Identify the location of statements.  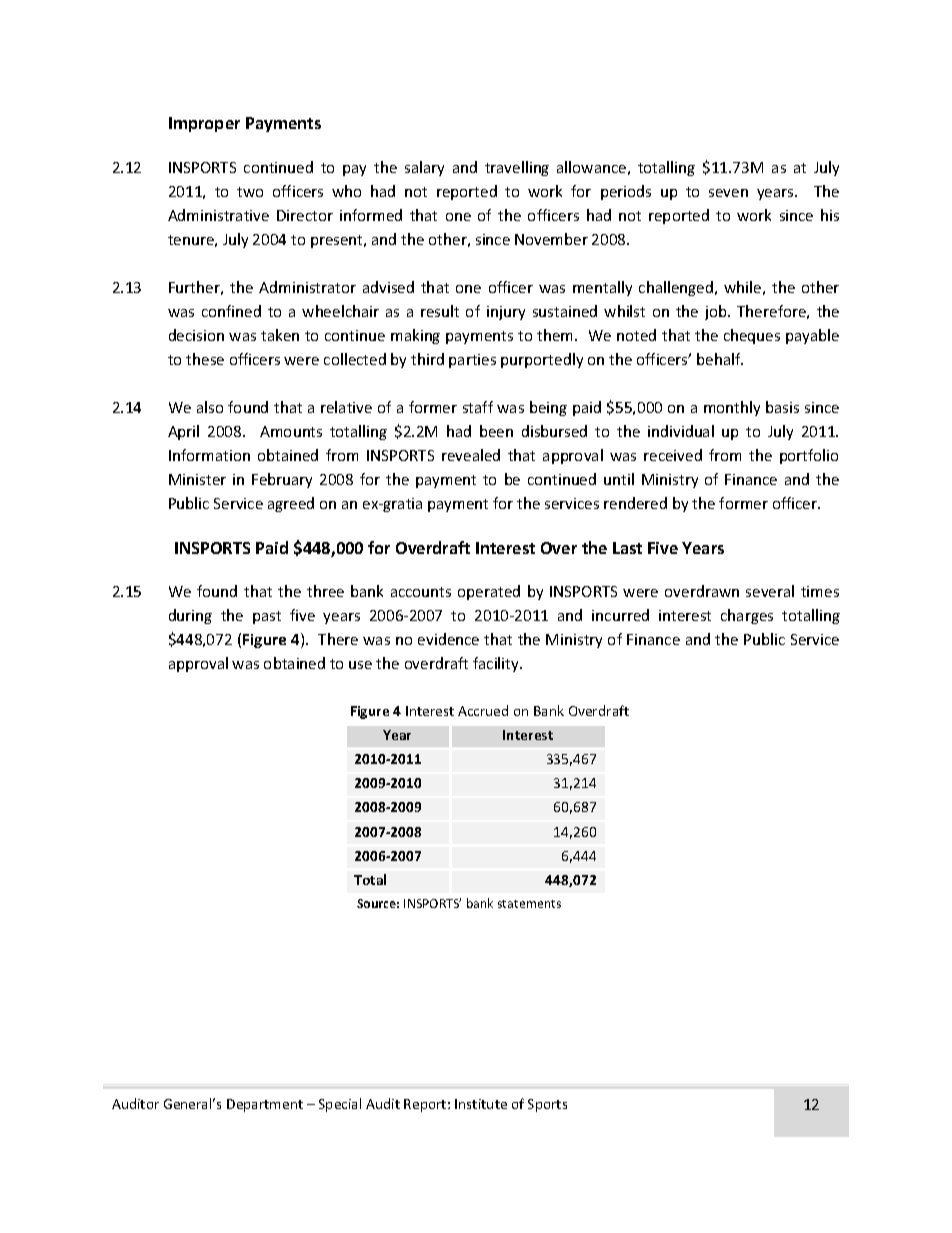
(529, 904).
